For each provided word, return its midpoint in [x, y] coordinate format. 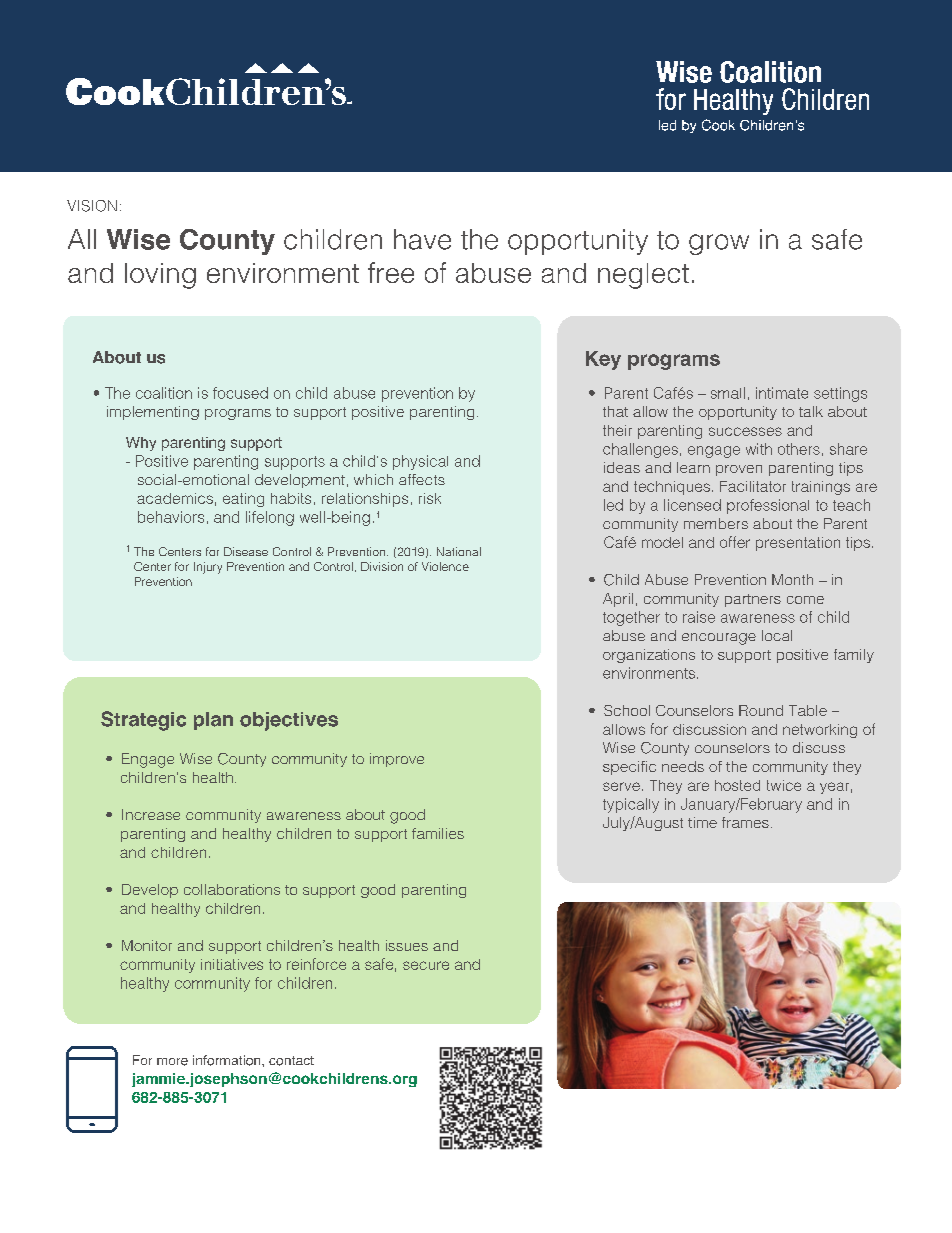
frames [745, 822]
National [459, 551]
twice [784, 785]
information [228, 1060]
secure [426, 965]
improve [397, 760]
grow [719, 244]
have [422, 239]
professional [768, 506]
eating [243, 500]
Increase [151, 814]
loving [160, 276]
